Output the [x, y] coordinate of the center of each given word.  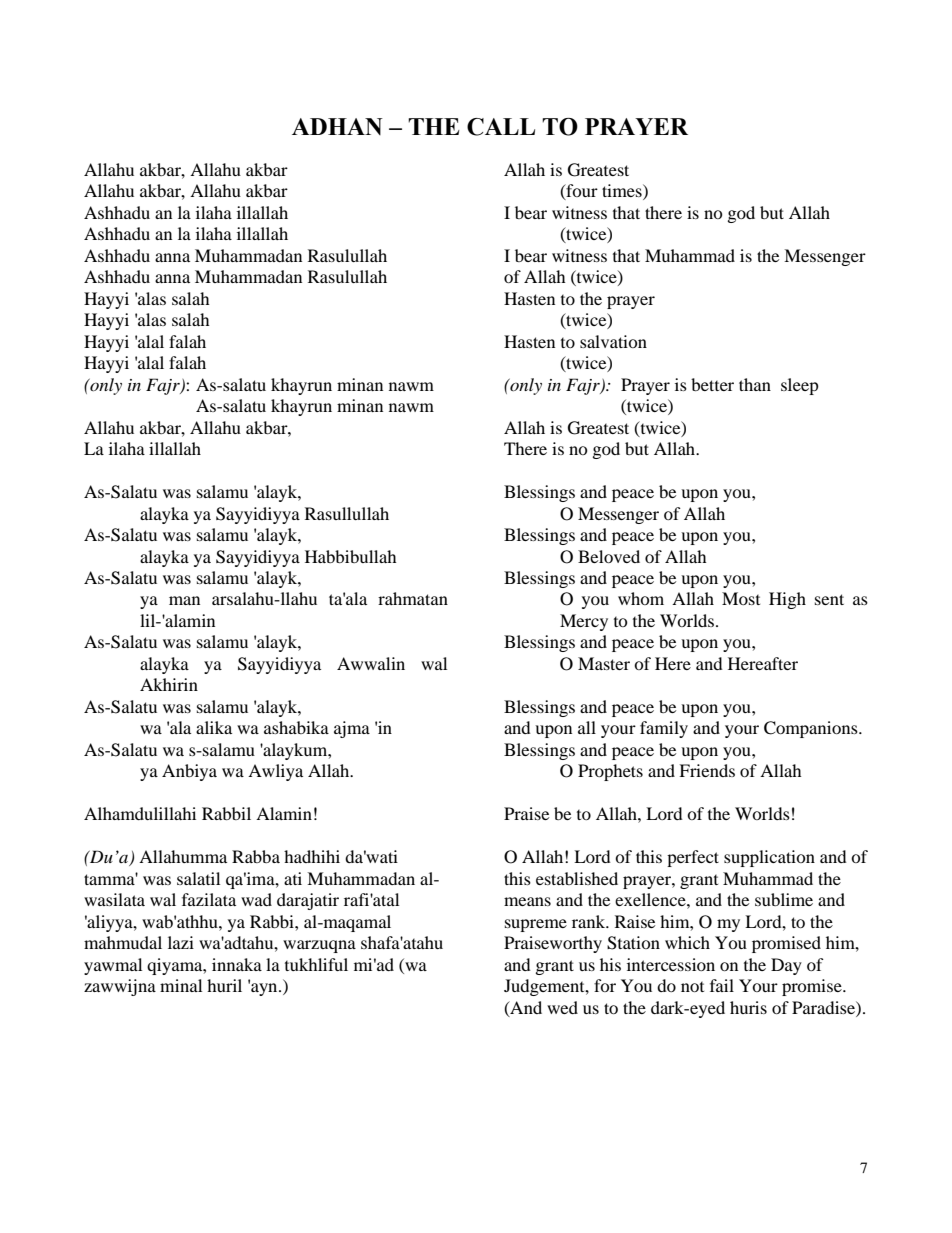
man [184, 600]
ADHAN [337, 126]
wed [562, 1007]
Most [741, 598]
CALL [501, 127]
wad [256, 899]
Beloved [609, 556]
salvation [613, 341]
